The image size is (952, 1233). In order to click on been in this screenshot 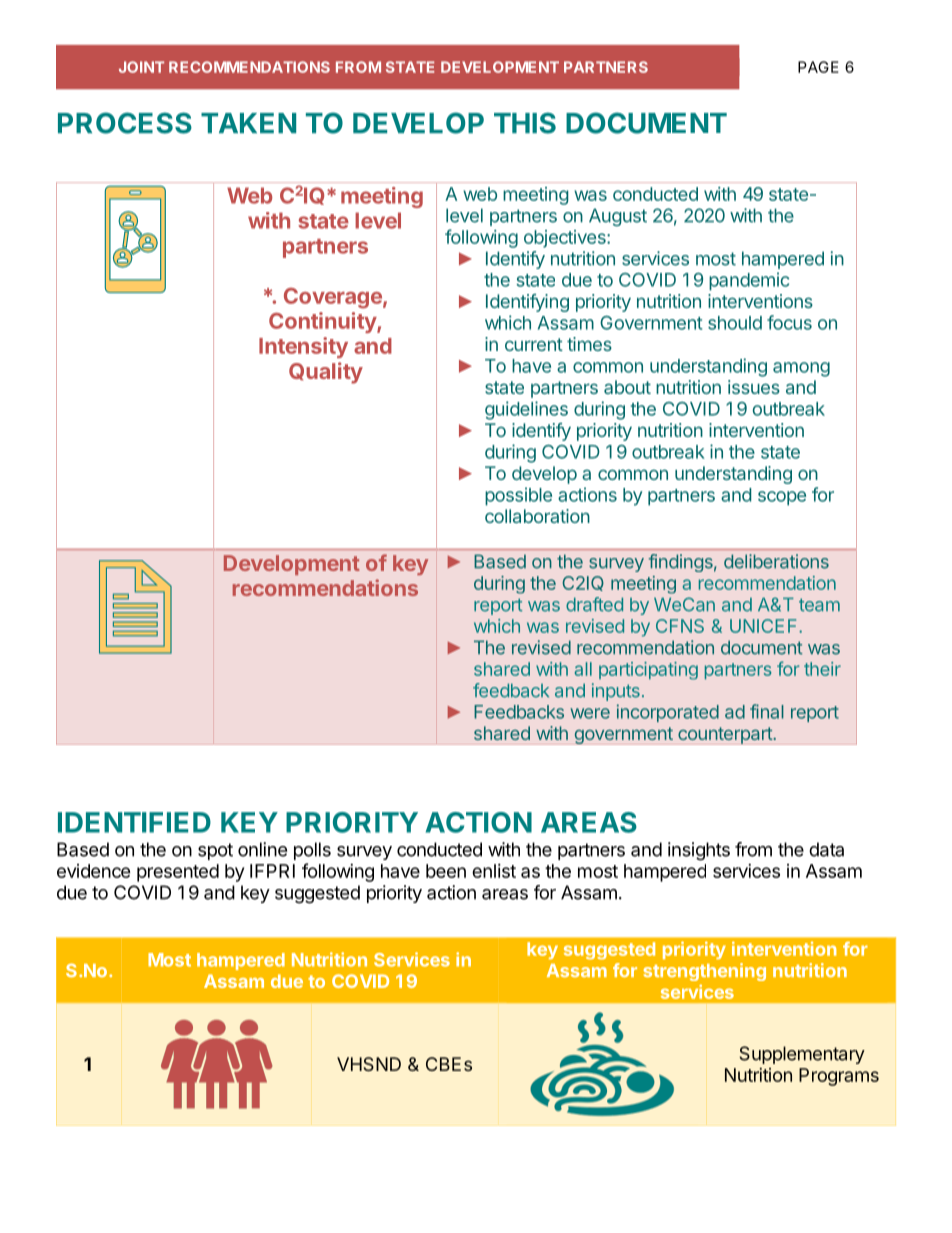, I will do `click(446, 871)`.
